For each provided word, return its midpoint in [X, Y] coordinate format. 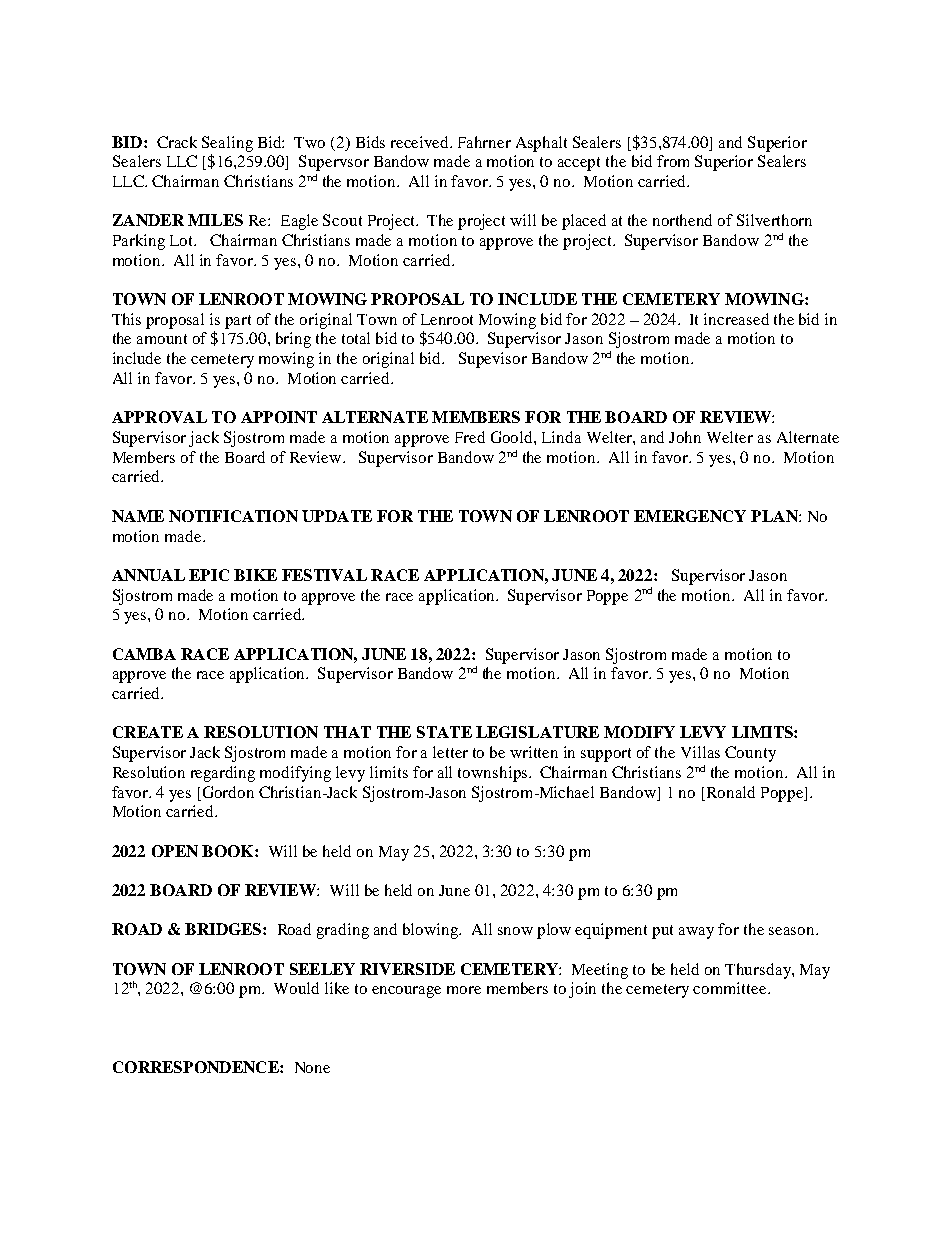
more [464, 990]
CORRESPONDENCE [197, 1067]
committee [731, 988]
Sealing [227, 144]
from [673, 161]
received [421, 142]
